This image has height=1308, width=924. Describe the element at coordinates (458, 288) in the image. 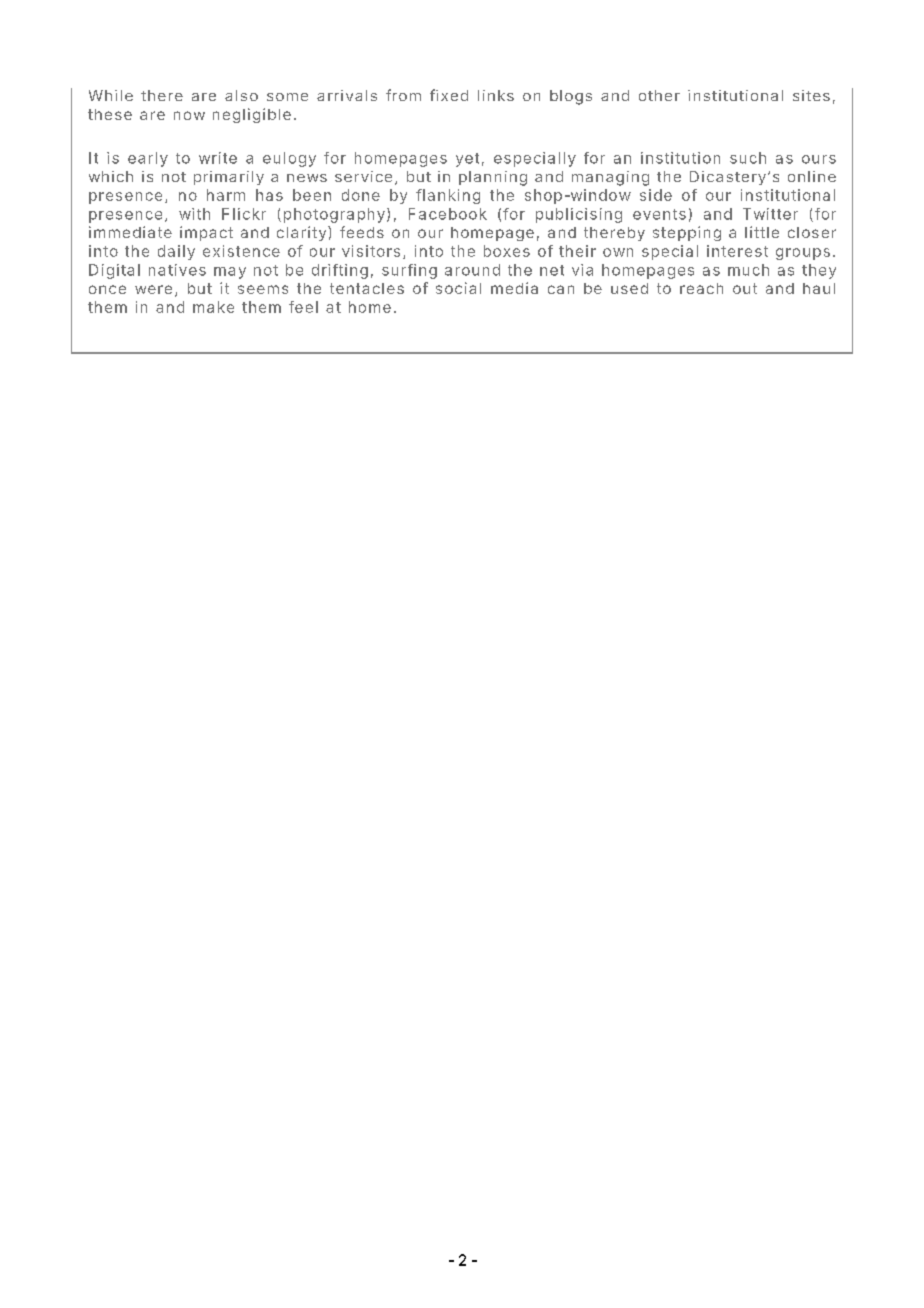

I see `social` at that location.
